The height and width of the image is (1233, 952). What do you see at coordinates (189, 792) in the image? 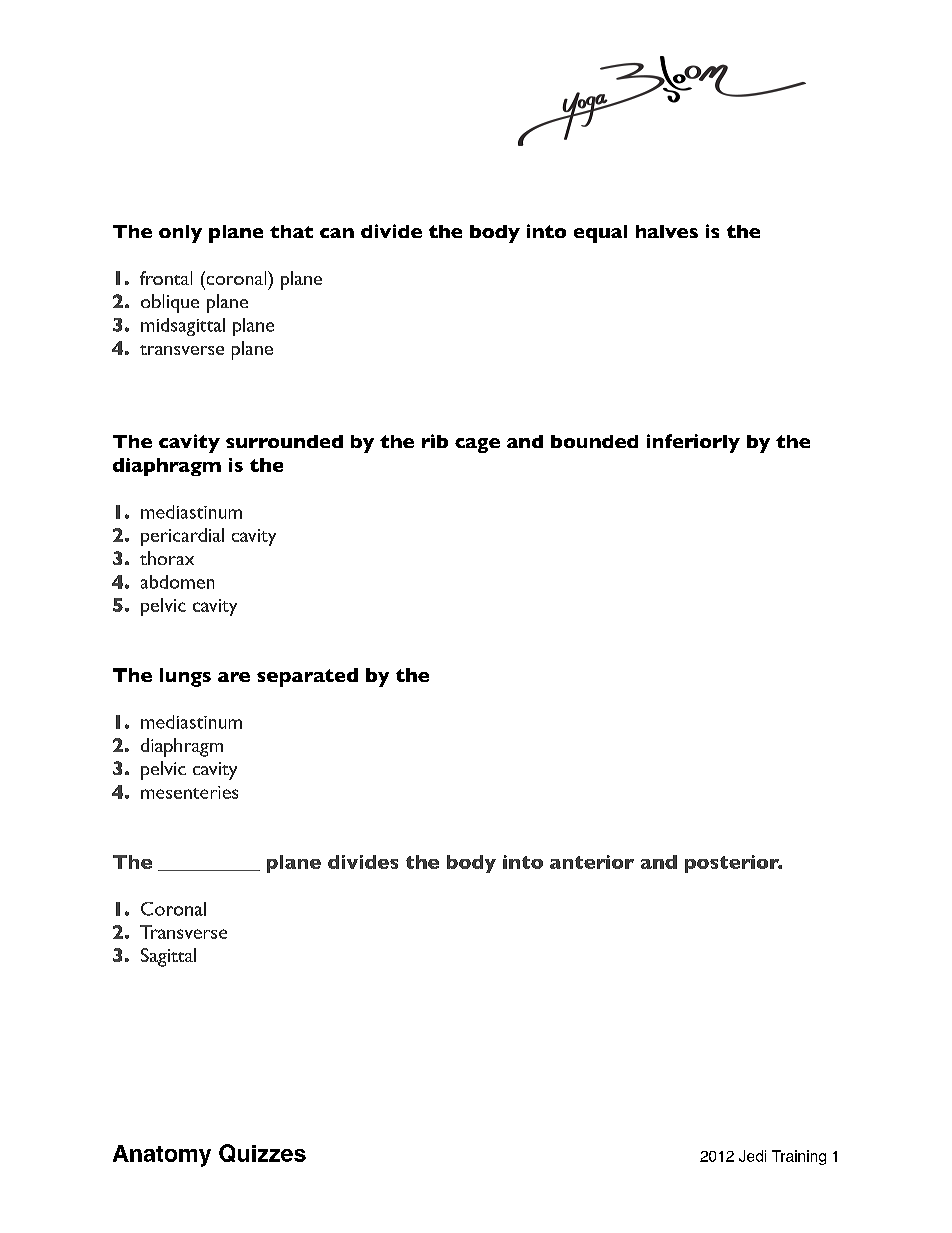
I see `mesenteries` at bounding box center [189, 792].
